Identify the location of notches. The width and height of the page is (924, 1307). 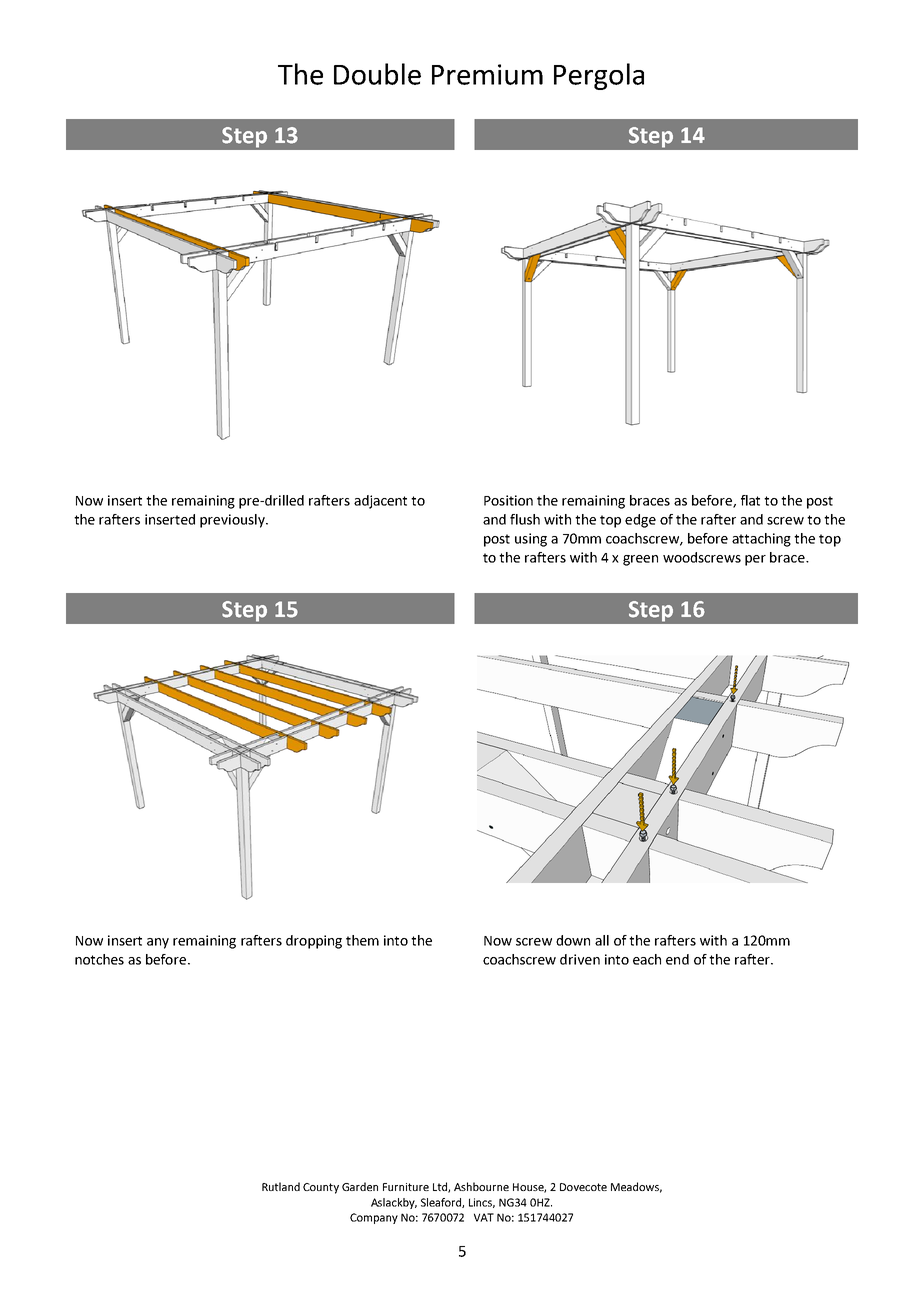
(99, 959).
